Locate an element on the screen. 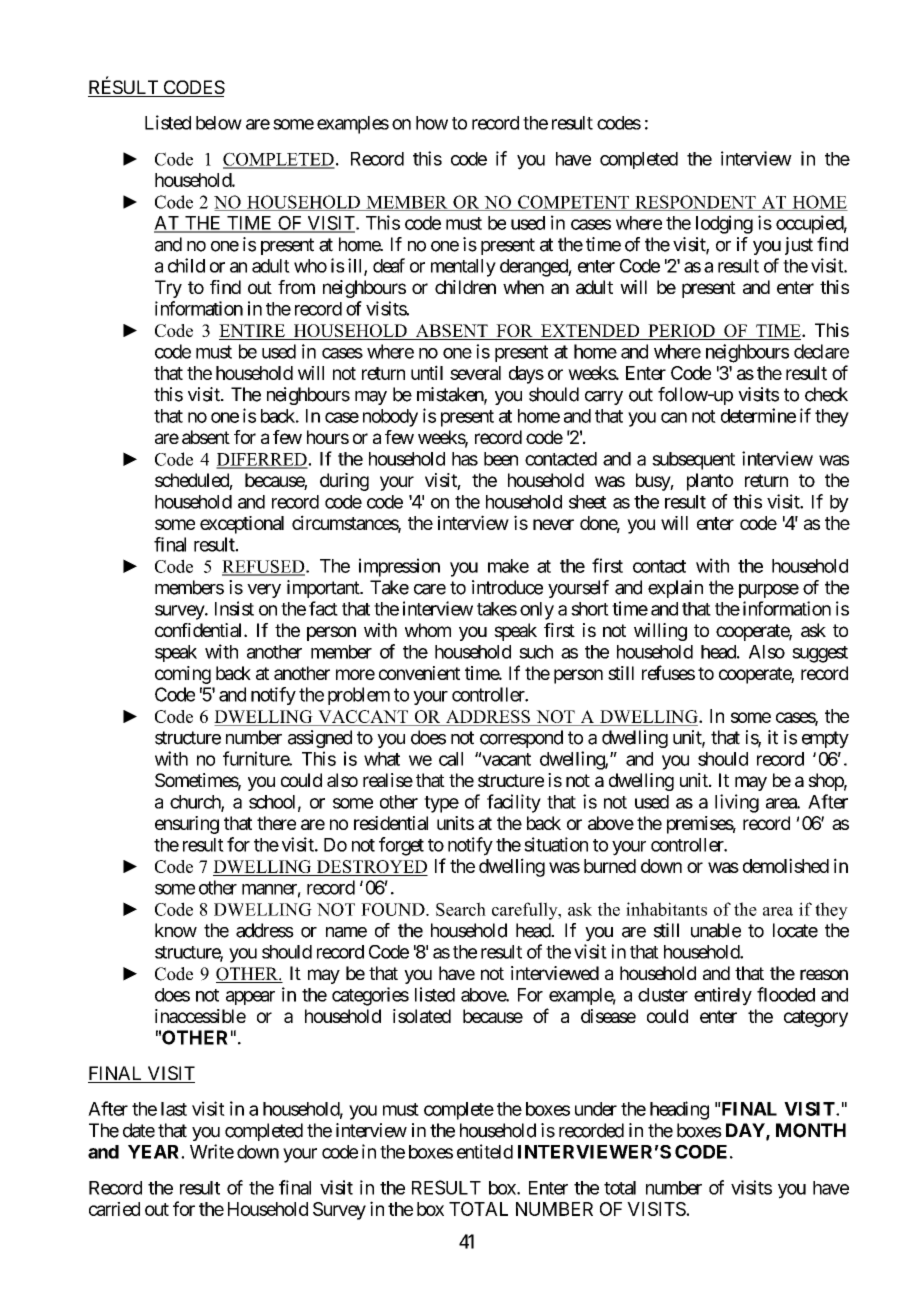  RESPONDENT is located at coordinates (695, 203).
